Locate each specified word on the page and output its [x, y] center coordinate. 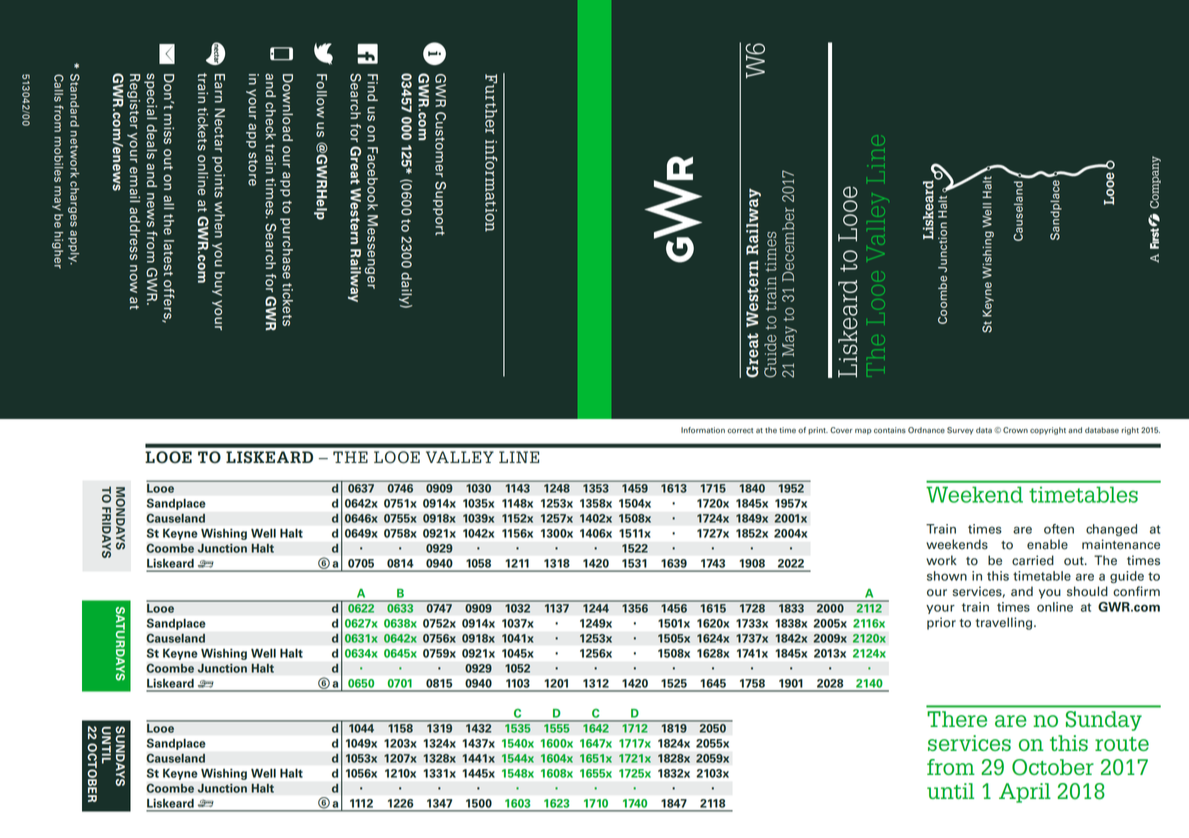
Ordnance [926, 430]
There [957, 719]
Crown [1015, 430]
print [818, 431]
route [1122, 744]
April [1025, 793]
